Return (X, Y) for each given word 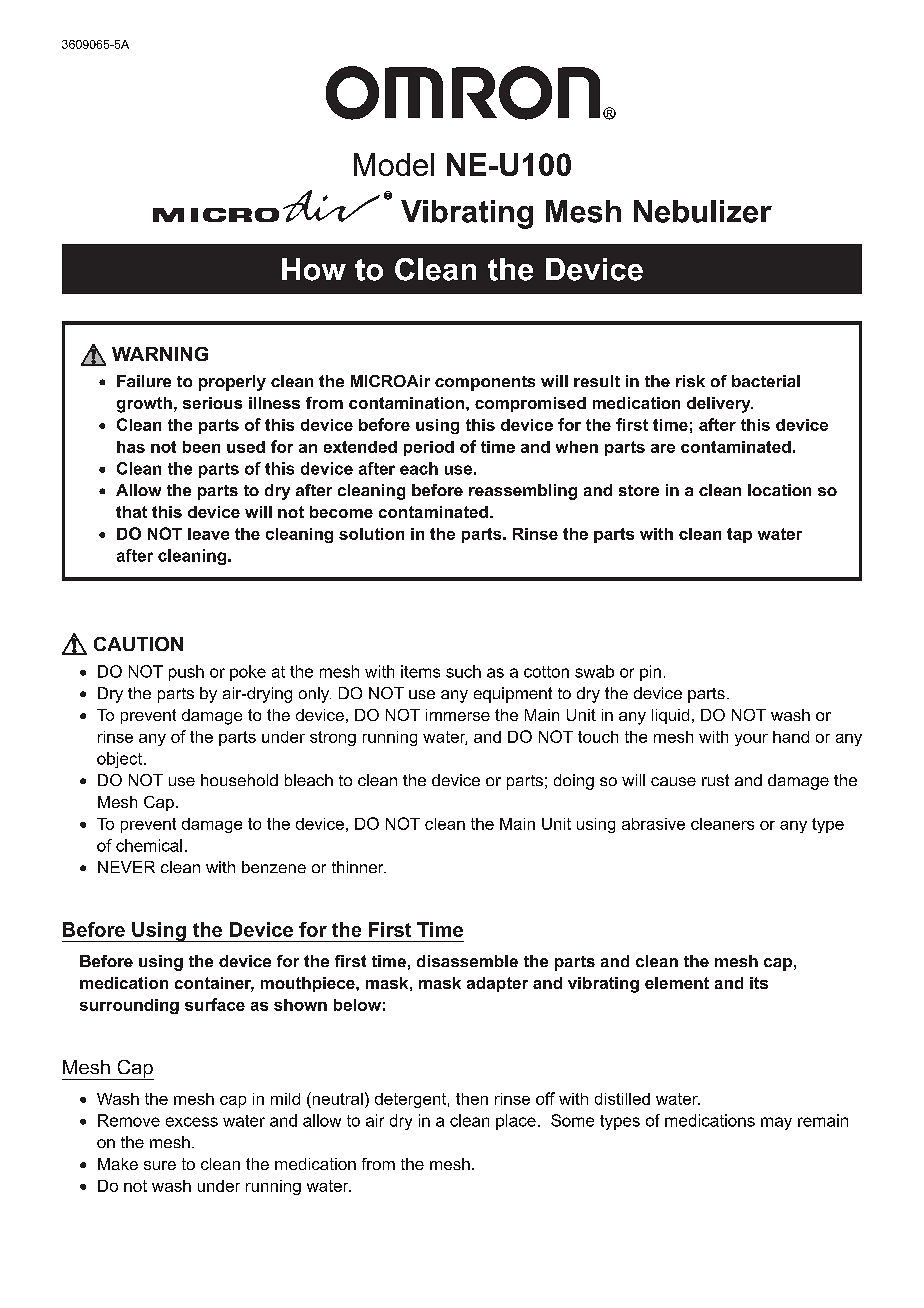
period (429, 448)
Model (394, 164)
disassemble (467, 961)
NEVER (126, 867)
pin (650, 673)
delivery (720, 405)
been (201, 447)
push (186, 673)
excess (192, 1122)
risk (690, 381)
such (463, 671)
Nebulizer (703, 211)
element (677, 983)
